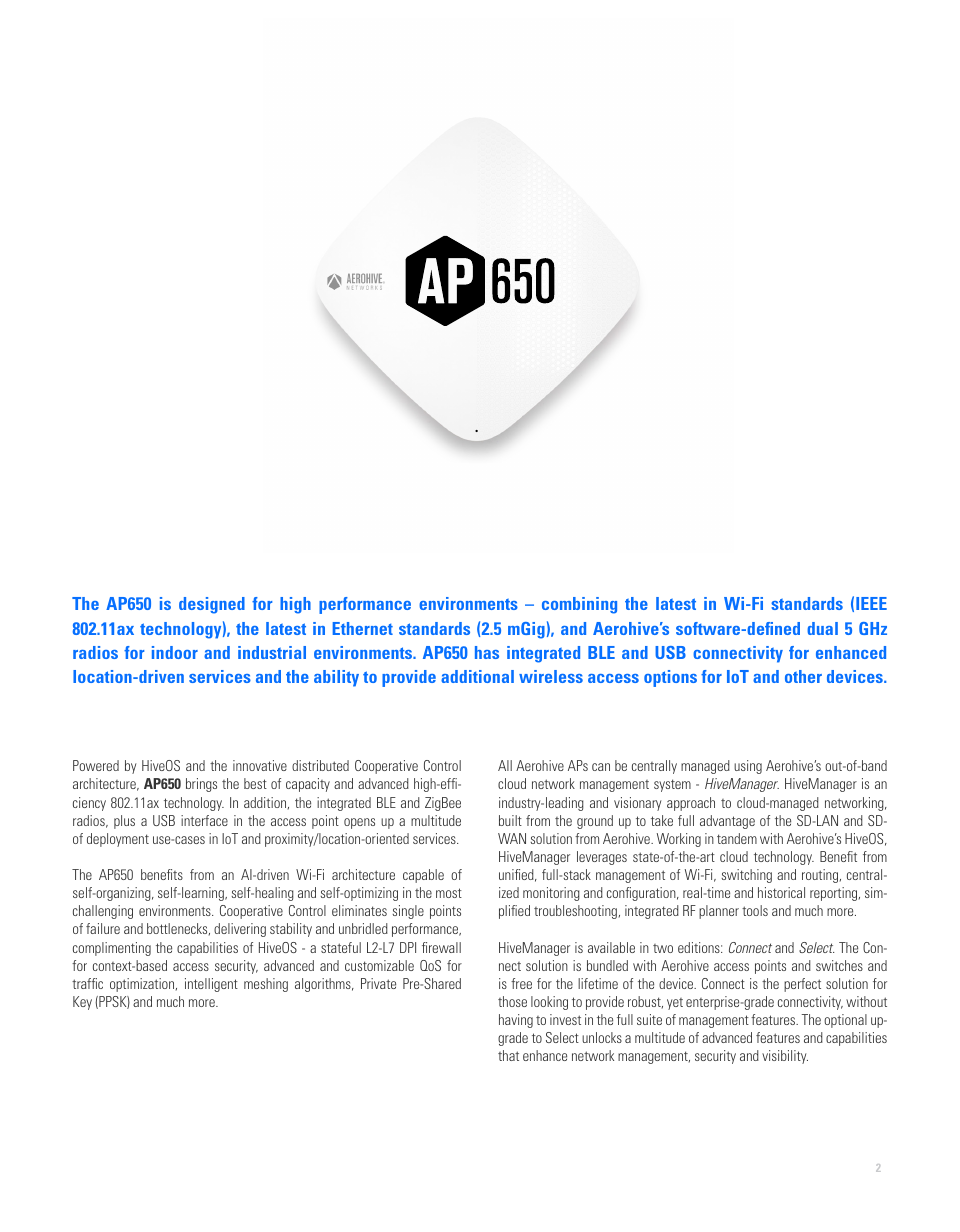  Describe the element at coordinates (822, 628) in the image. I see `dual` at that location.
